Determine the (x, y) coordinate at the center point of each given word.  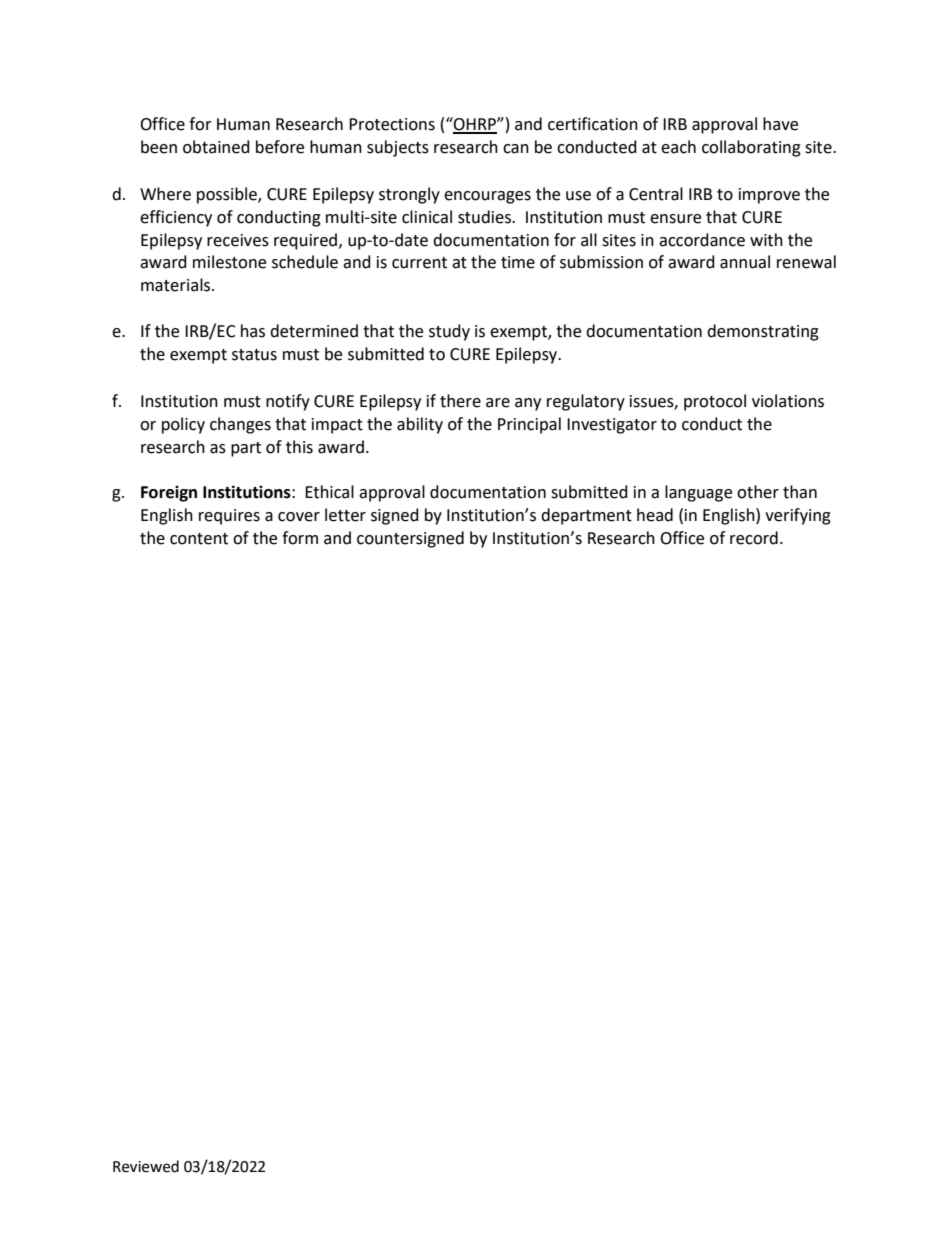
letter (345, 515)
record (754, 538)
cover (299, 517)
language (698, 493)
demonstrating (763, 332)
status (254, 355)
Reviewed (146, 1166)
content (199, 539)
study (449, 332)
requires (229, 517)
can (516, 149)
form (300, 538)
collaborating (751, 148)
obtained (216, 147)
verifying (798, 516)
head (655, 515)
